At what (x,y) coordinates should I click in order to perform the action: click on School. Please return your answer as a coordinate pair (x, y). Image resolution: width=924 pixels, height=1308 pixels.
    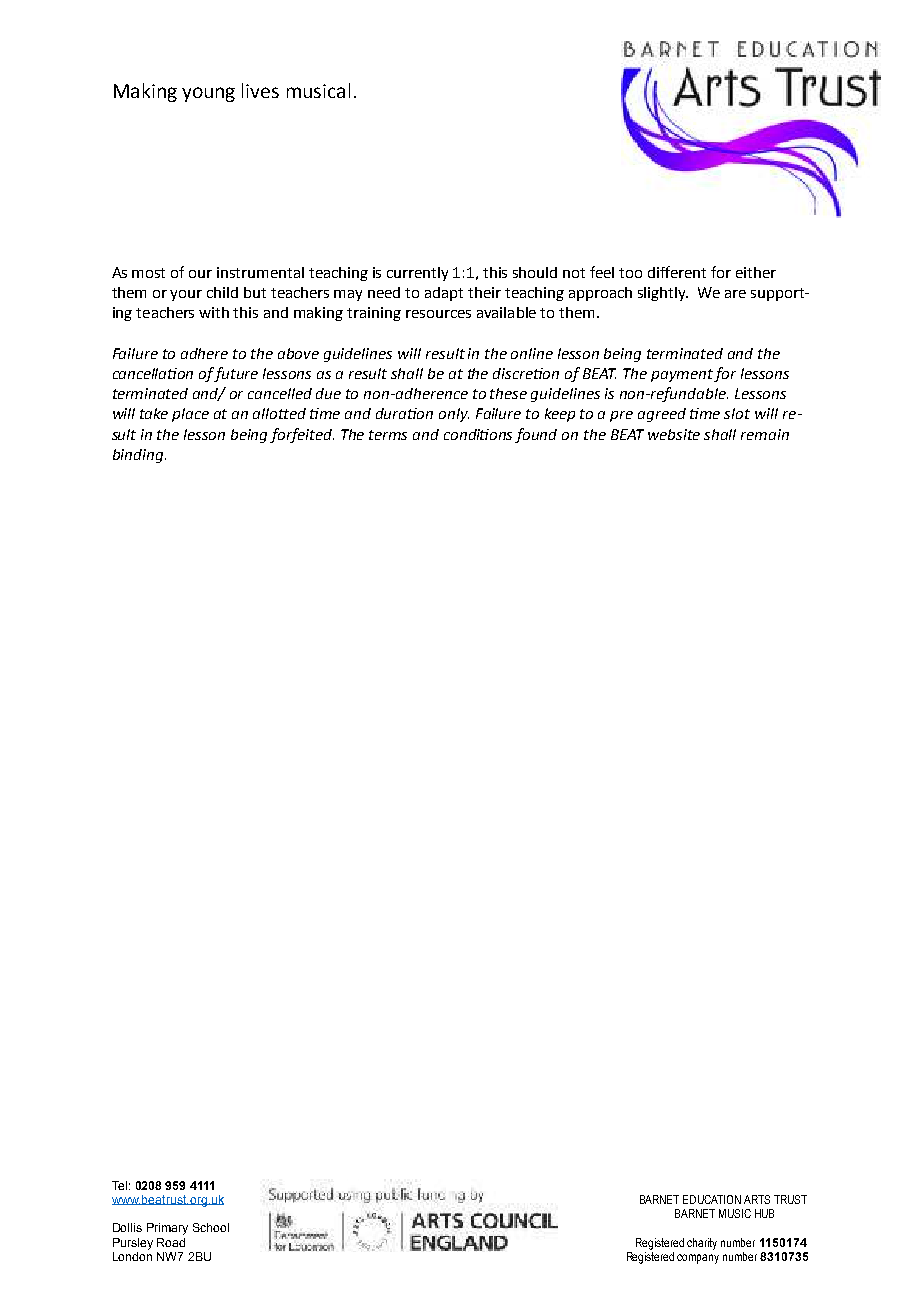
    Looking at the image, I should click on (211, 1227).
